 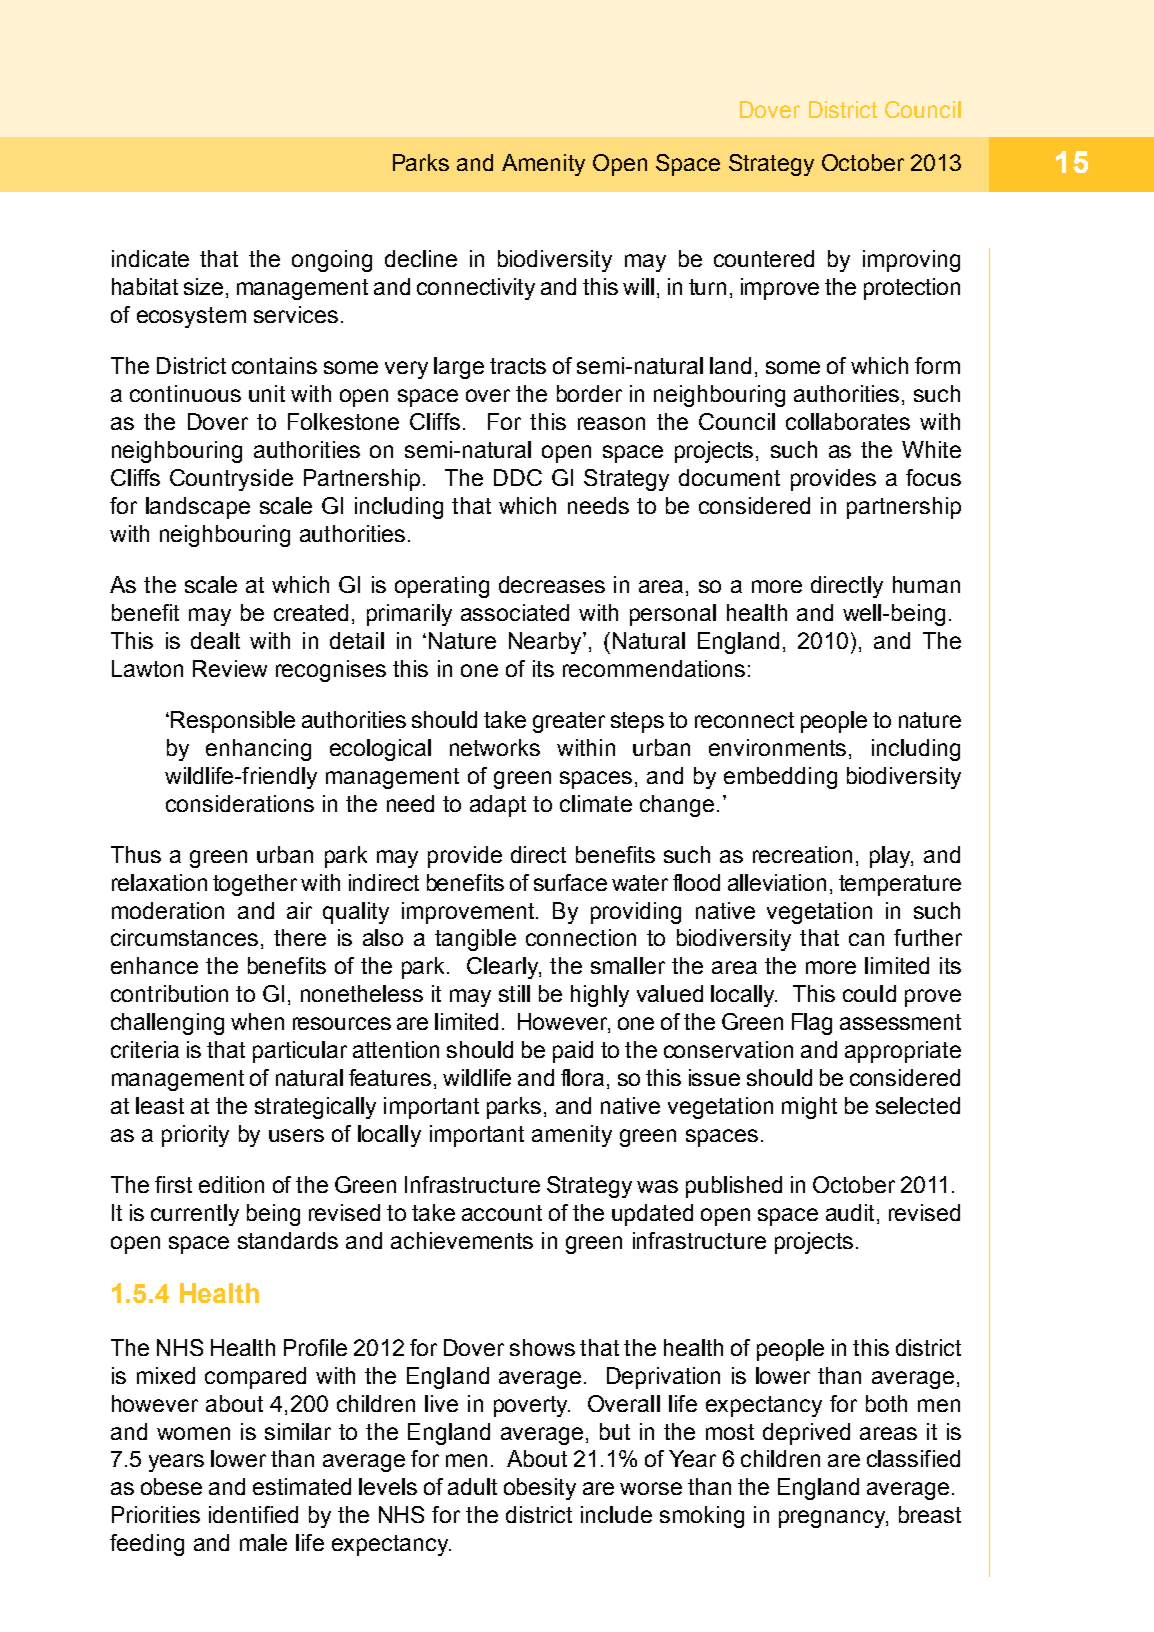 I want to click on Responsible, so click(x=233, y=722).
